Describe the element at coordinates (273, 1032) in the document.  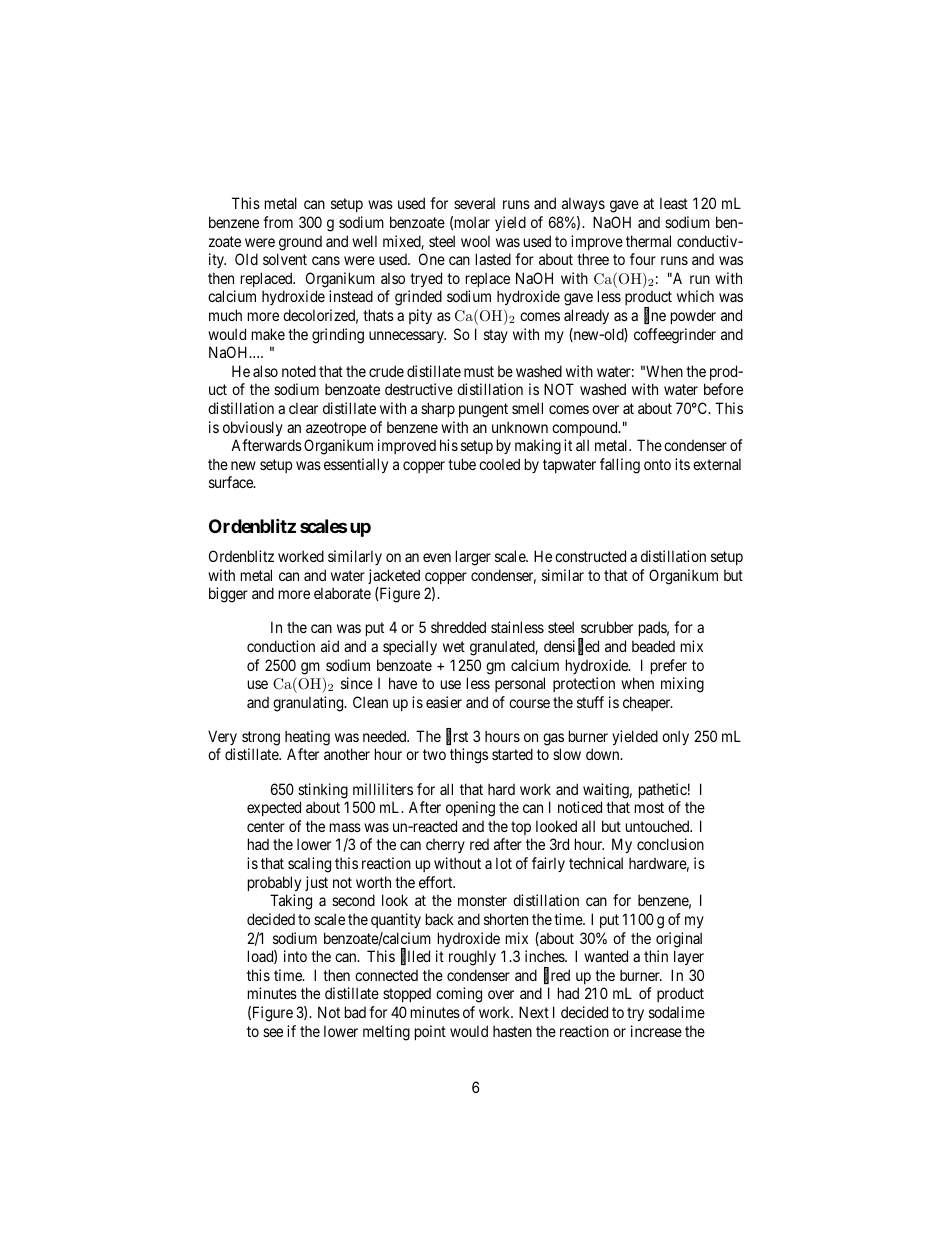
I see `see` at that location.
